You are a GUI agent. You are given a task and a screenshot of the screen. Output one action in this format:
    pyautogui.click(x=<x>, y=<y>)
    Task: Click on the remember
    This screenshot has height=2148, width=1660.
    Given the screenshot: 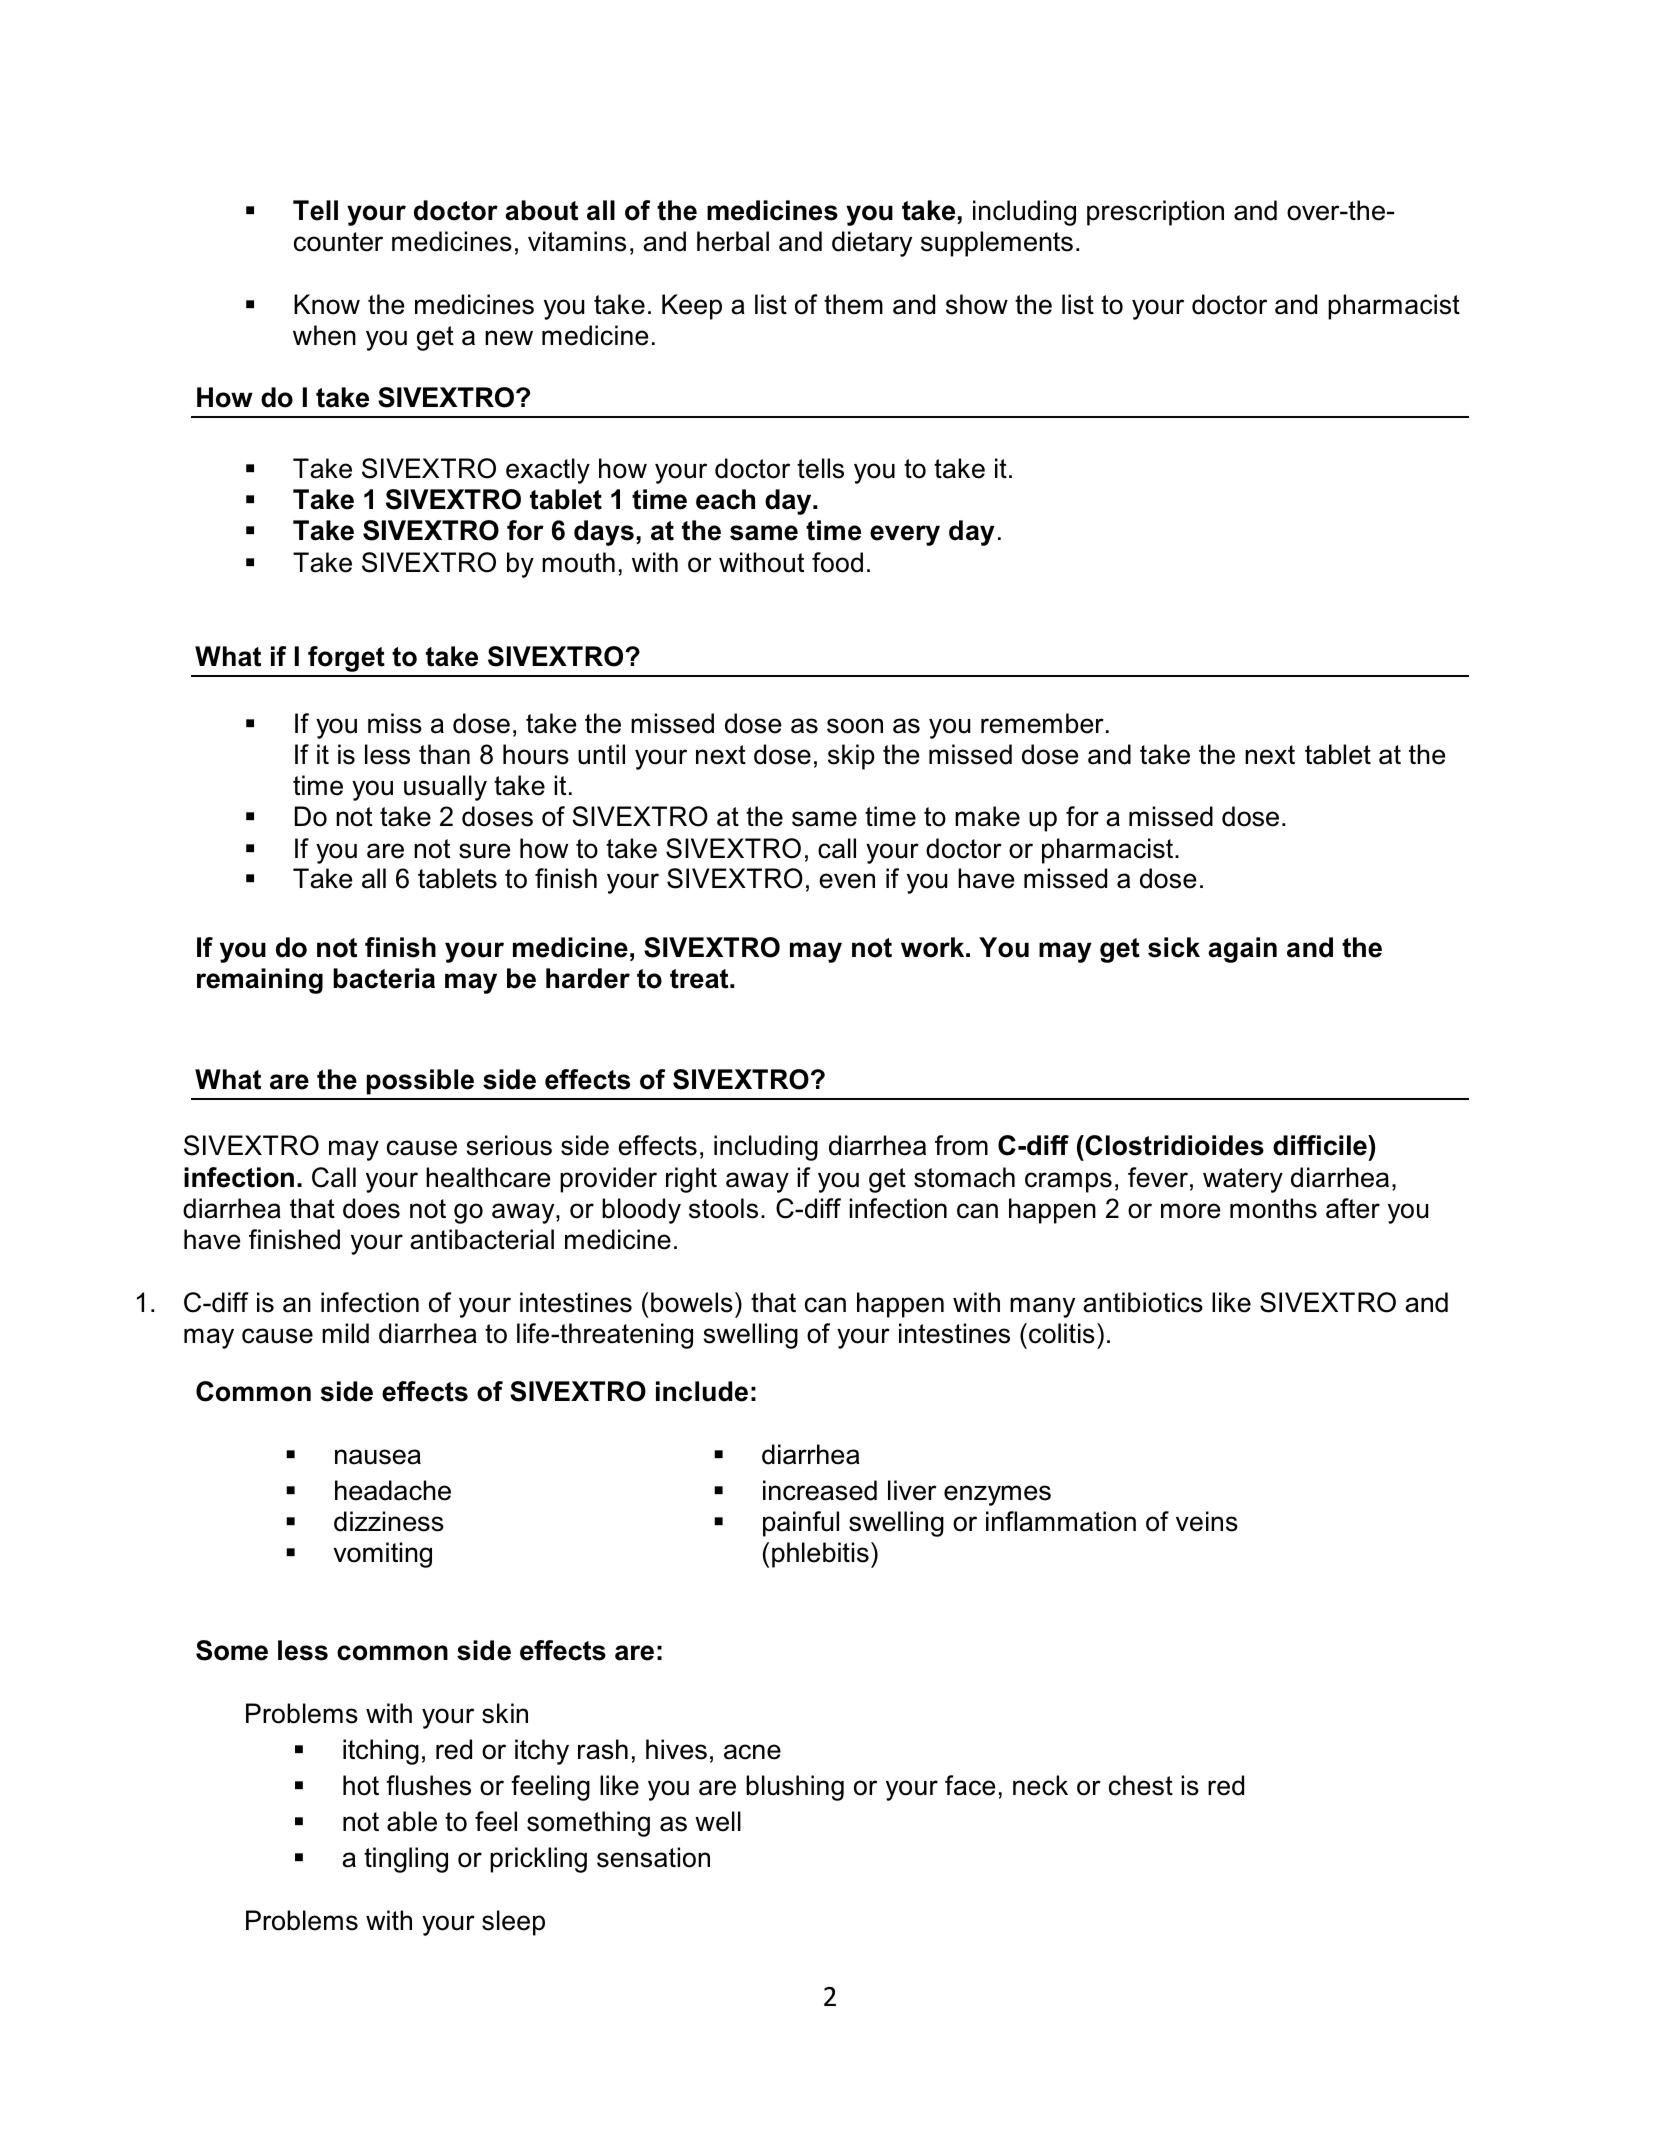 What is the action you would take?
    pyautogui.click(x=1042, y=723)
